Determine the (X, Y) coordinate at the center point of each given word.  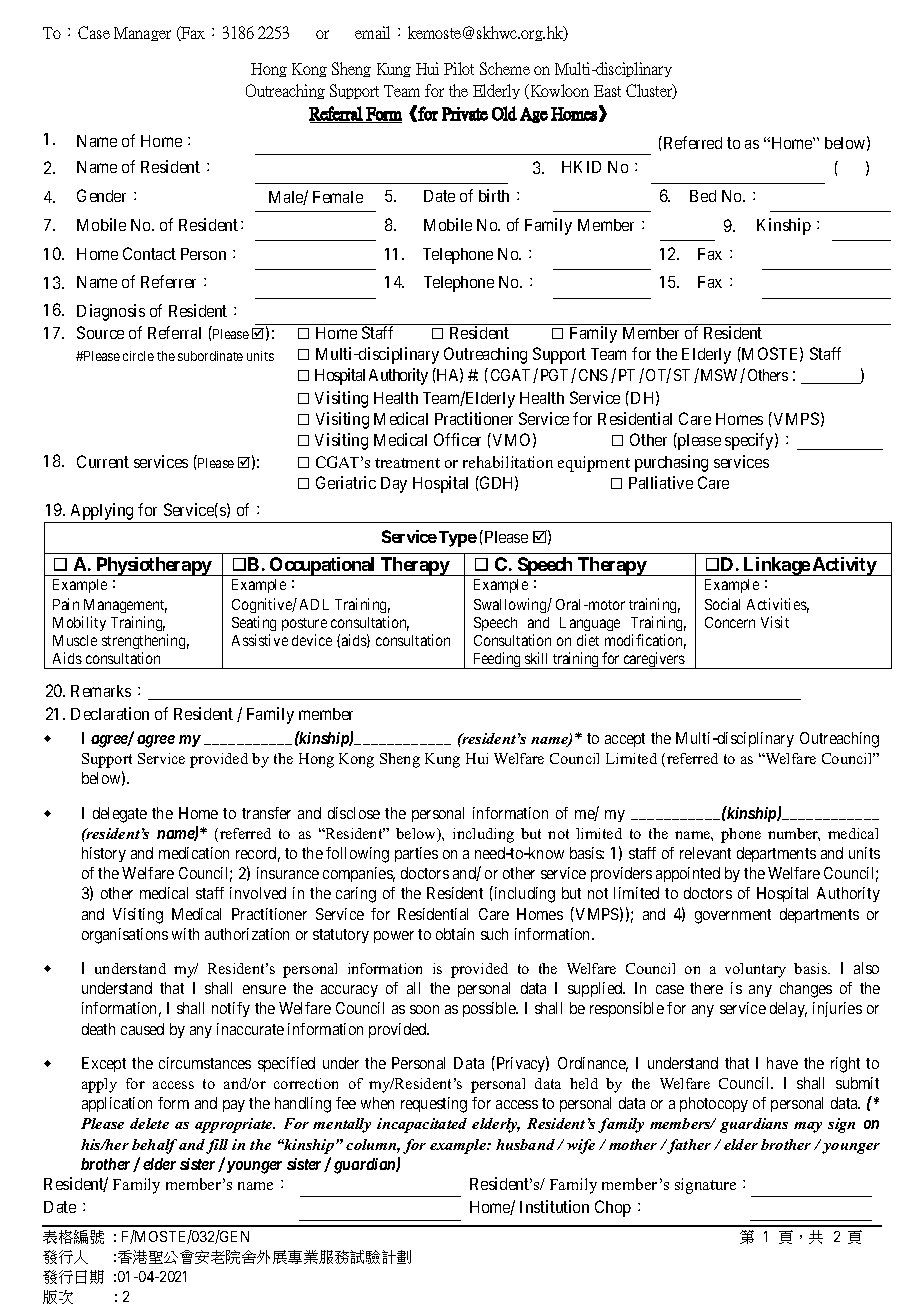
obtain (455, 934)
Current (103, 461)
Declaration (110, 713)
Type (458, 539)
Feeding (497, 660)
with (185, 934)
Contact (149, 253)
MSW (721, 376)
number (794, 834)
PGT (556, 376)
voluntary (755, 970)
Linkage (776, 566)
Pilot (459, 68)
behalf (154, 1146)
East (607, 91)
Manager (142, 34)
